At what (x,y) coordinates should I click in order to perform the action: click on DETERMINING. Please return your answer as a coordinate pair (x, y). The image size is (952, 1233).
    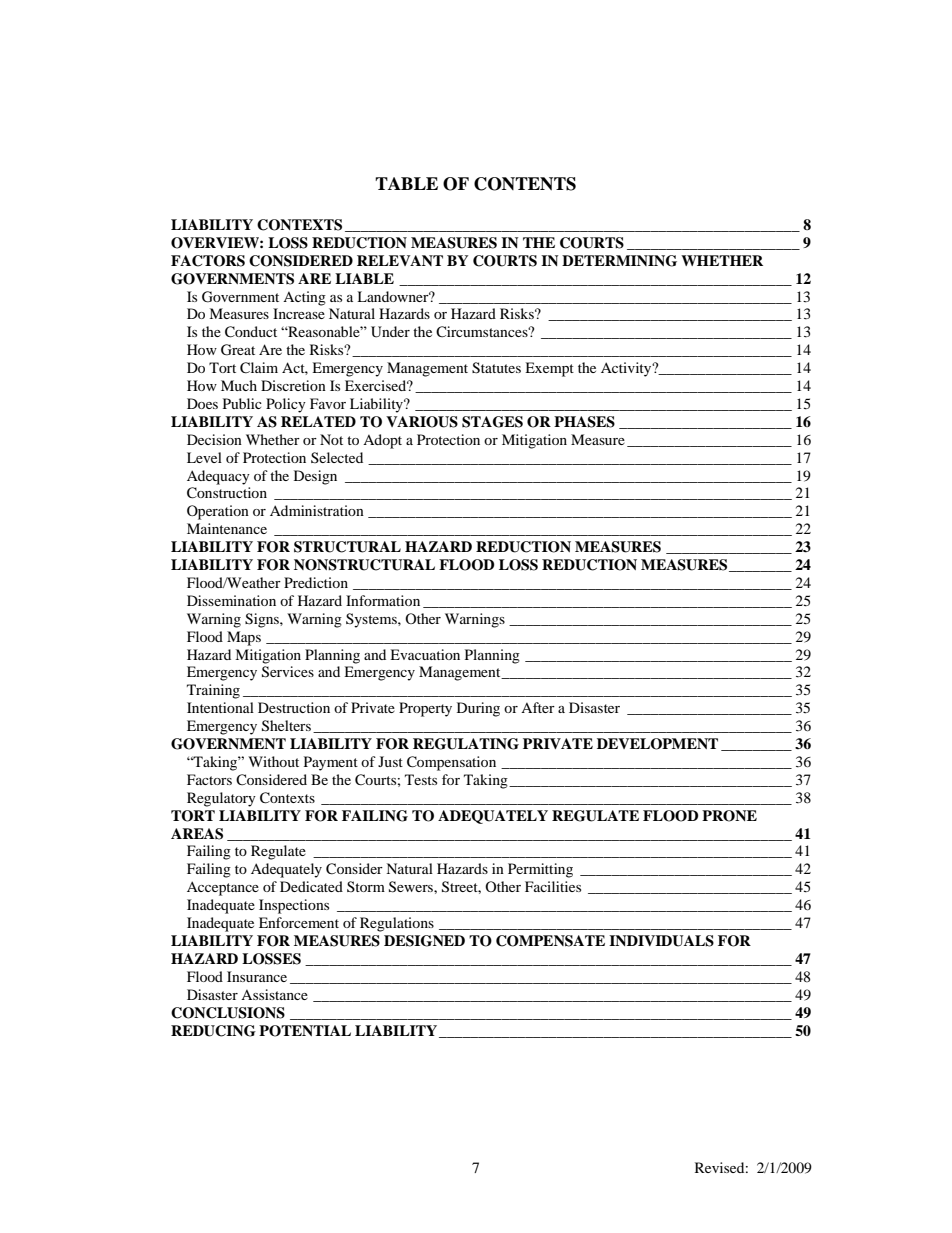
    Looking at the image, I should click on (619, 261).
